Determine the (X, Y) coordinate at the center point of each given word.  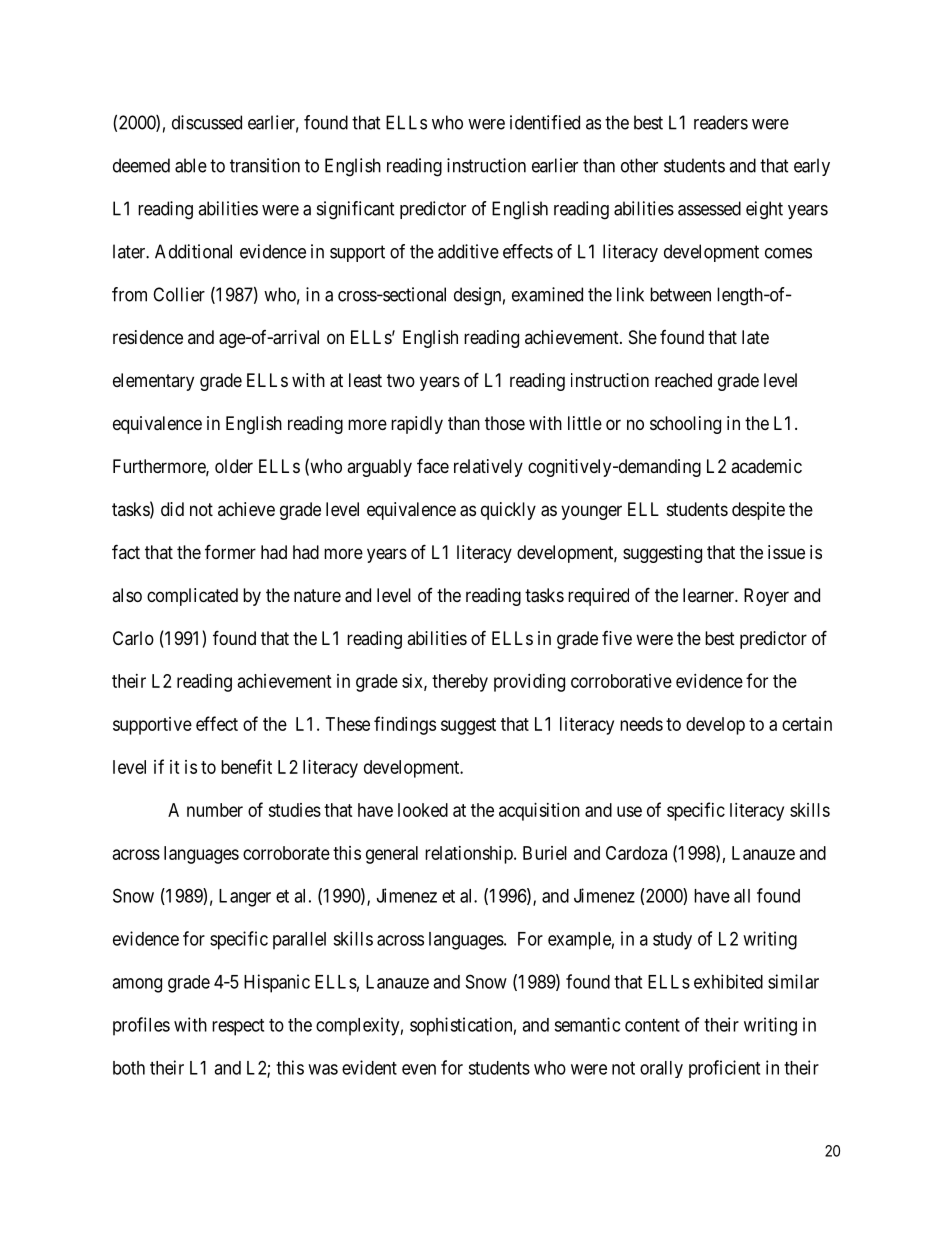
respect (238, 1027)
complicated (192, 597)
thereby (460, 683)
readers (721, 122)
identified (545, 122)
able (191, 165)
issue (786, 552)
